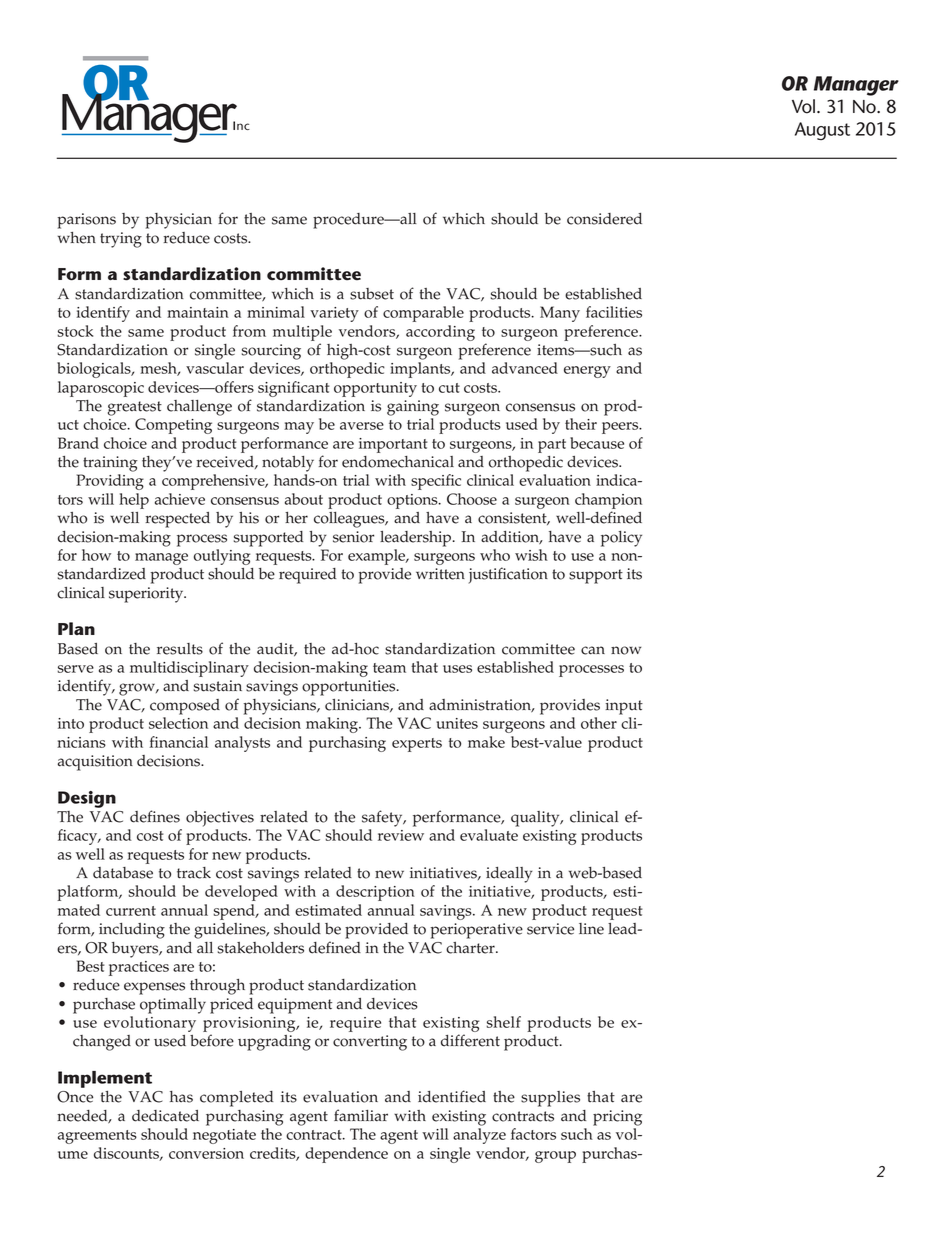 This page has width=952, height=1233. I want to click on results, so click(180, 649).
